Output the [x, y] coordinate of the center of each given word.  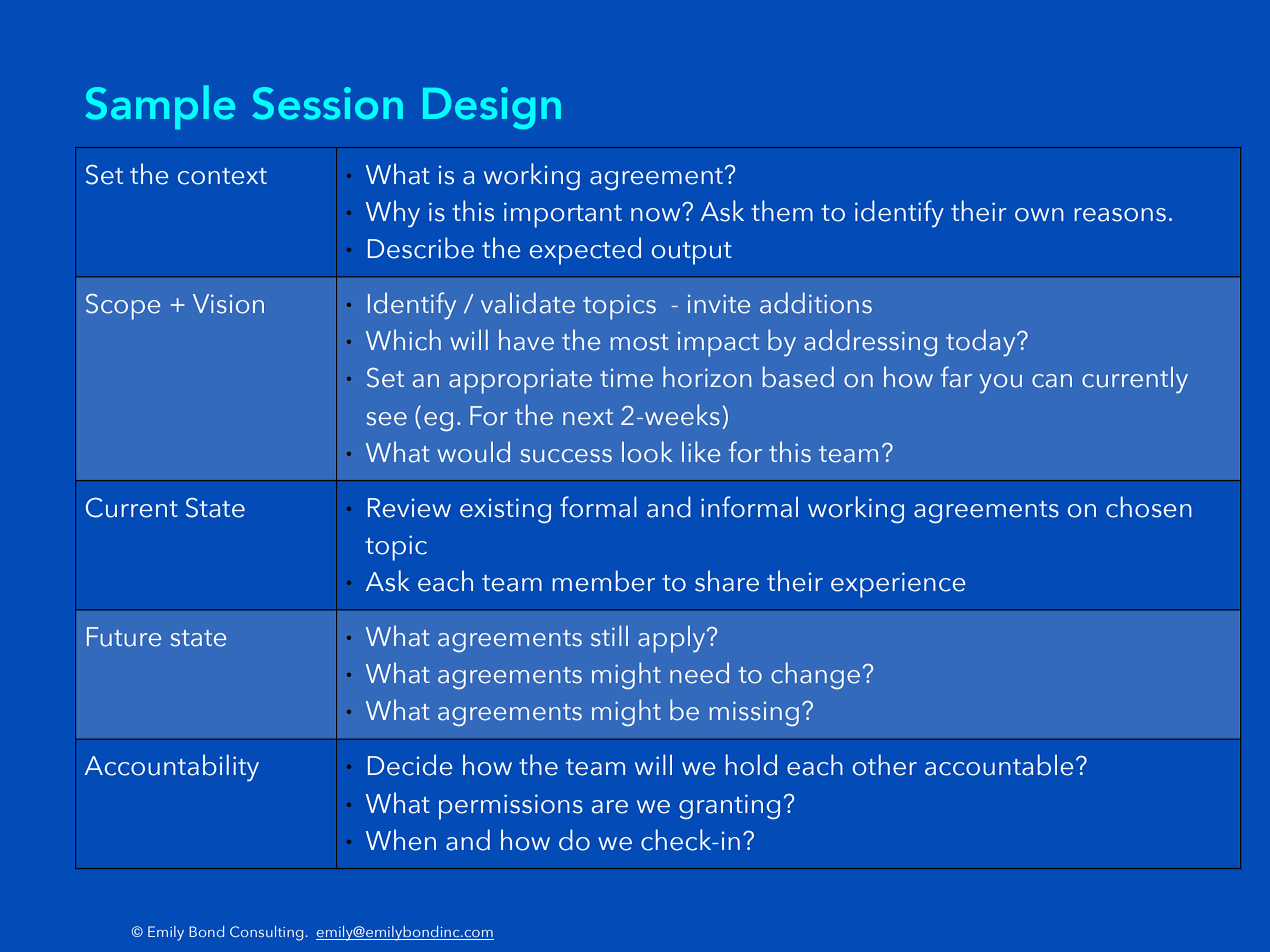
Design [492, 108]
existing [505, 511]
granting [729, 807]
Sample [160, 107]
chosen [1149, 507]
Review [409, 508]
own [1039, 215]
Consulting [266, 933]
